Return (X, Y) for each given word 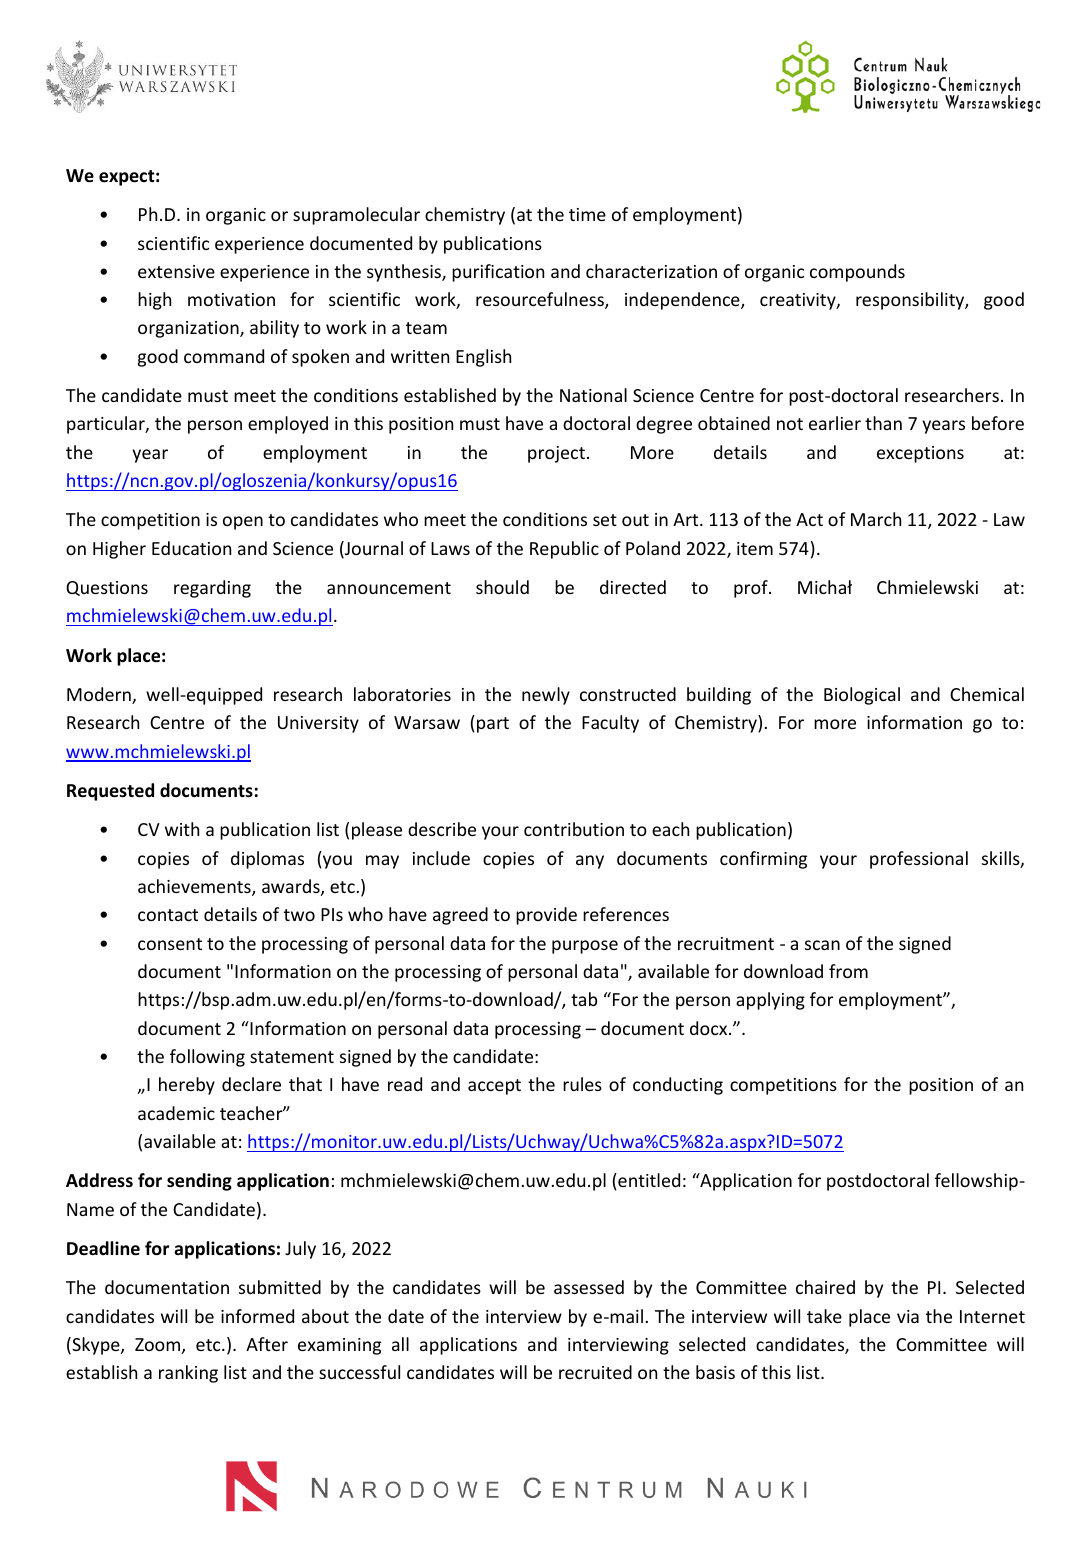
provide (546, 916)
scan (822, 945)
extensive (176, 271)
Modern (100, 695)
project (556, 454)
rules (582, 1084)
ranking (188, 1374)
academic (176, 1113)
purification (498, 273)
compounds (857, 273)
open (243, 523)
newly (546, 696)
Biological (862, 696)
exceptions (920, 454)
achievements (195, 887)
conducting (678, 1086)
